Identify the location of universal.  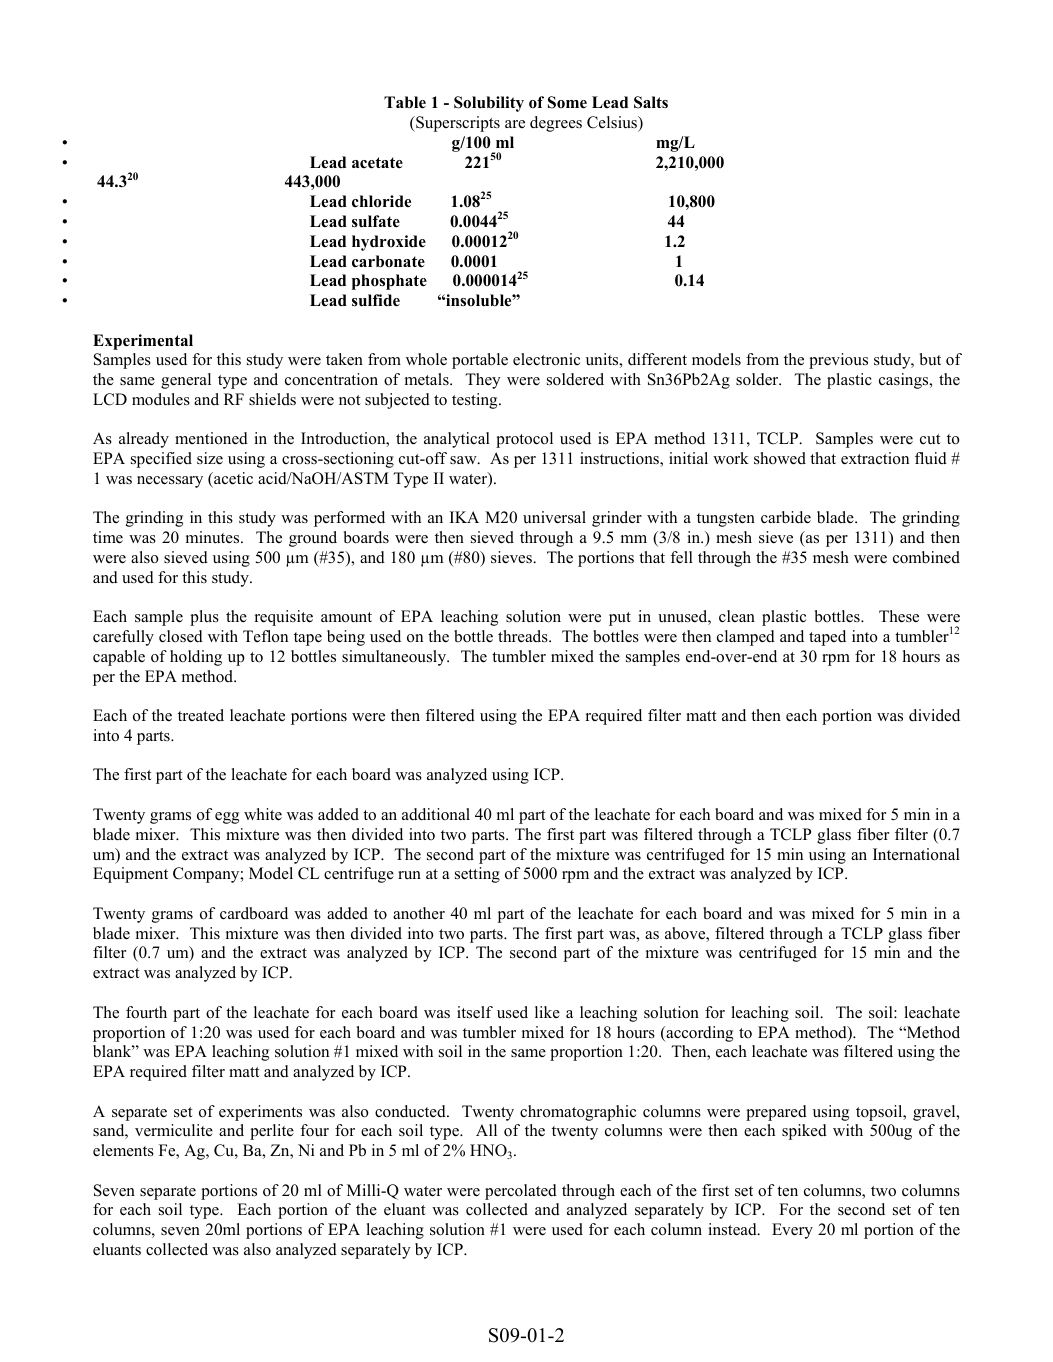
(554, 517).
